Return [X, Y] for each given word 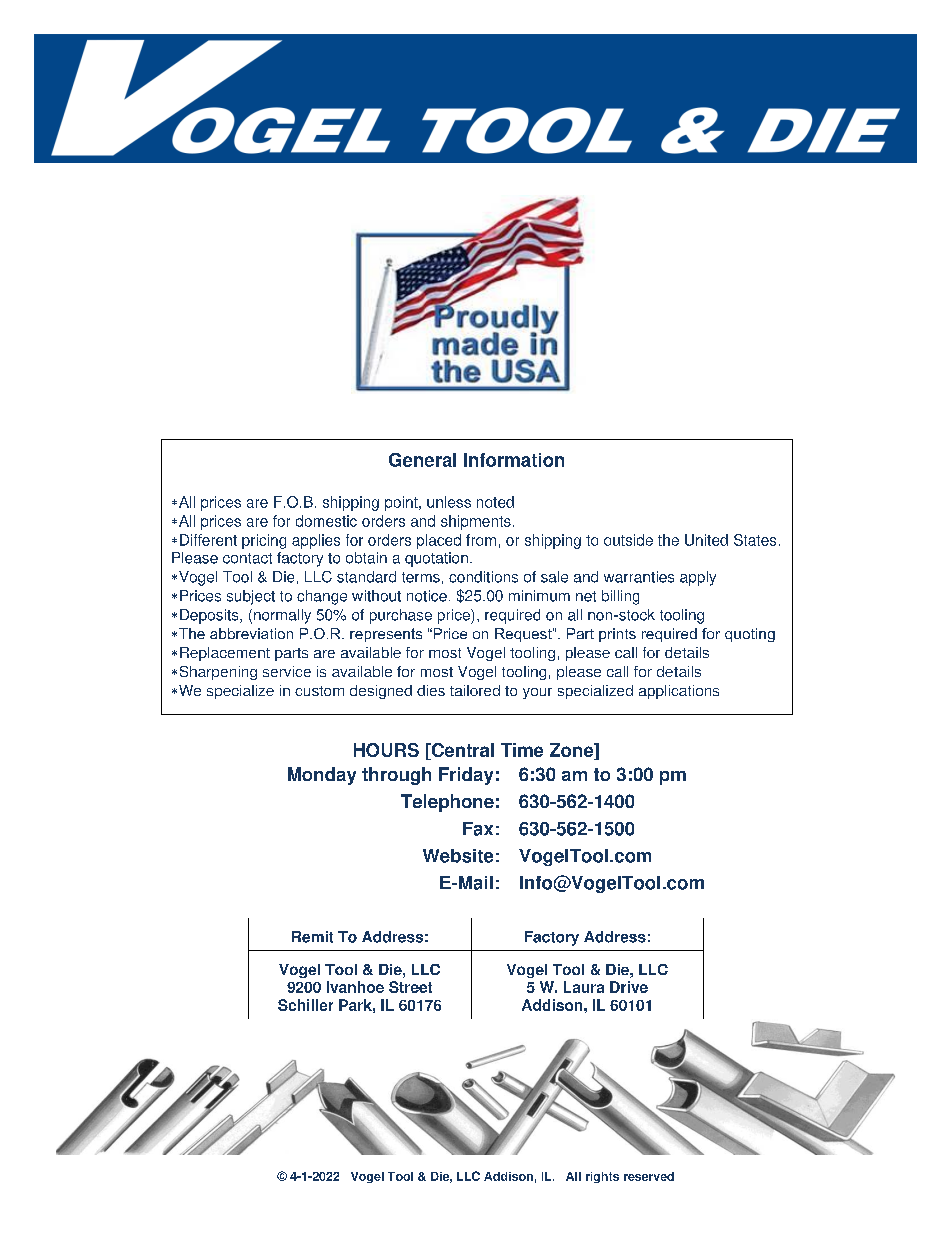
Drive [629, 987]
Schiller [305, 1005]
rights [602, 1177]
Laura [584, 987]
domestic [326, 521]
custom [319, 691]
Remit [312, 937]
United [706, 540]
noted [495, 502]
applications [679, 692]
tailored [475, 690]
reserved [649, 1176]
